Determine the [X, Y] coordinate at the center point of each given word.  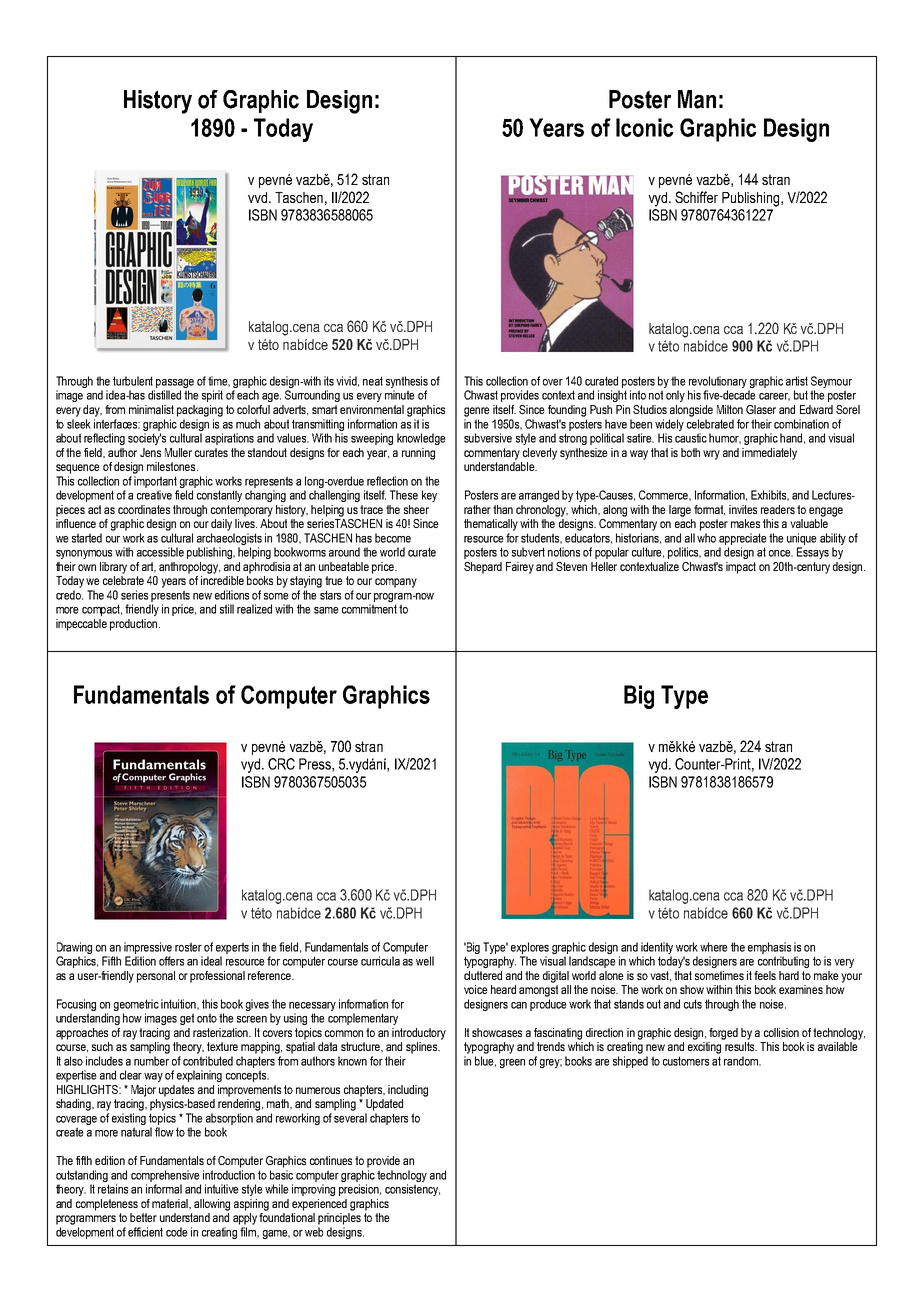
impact [741, 568]
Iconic [645, 127]
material [171, 1204]
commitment [369, 609]
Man [697, 99]
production [135, 625]
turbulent [133, 381]
